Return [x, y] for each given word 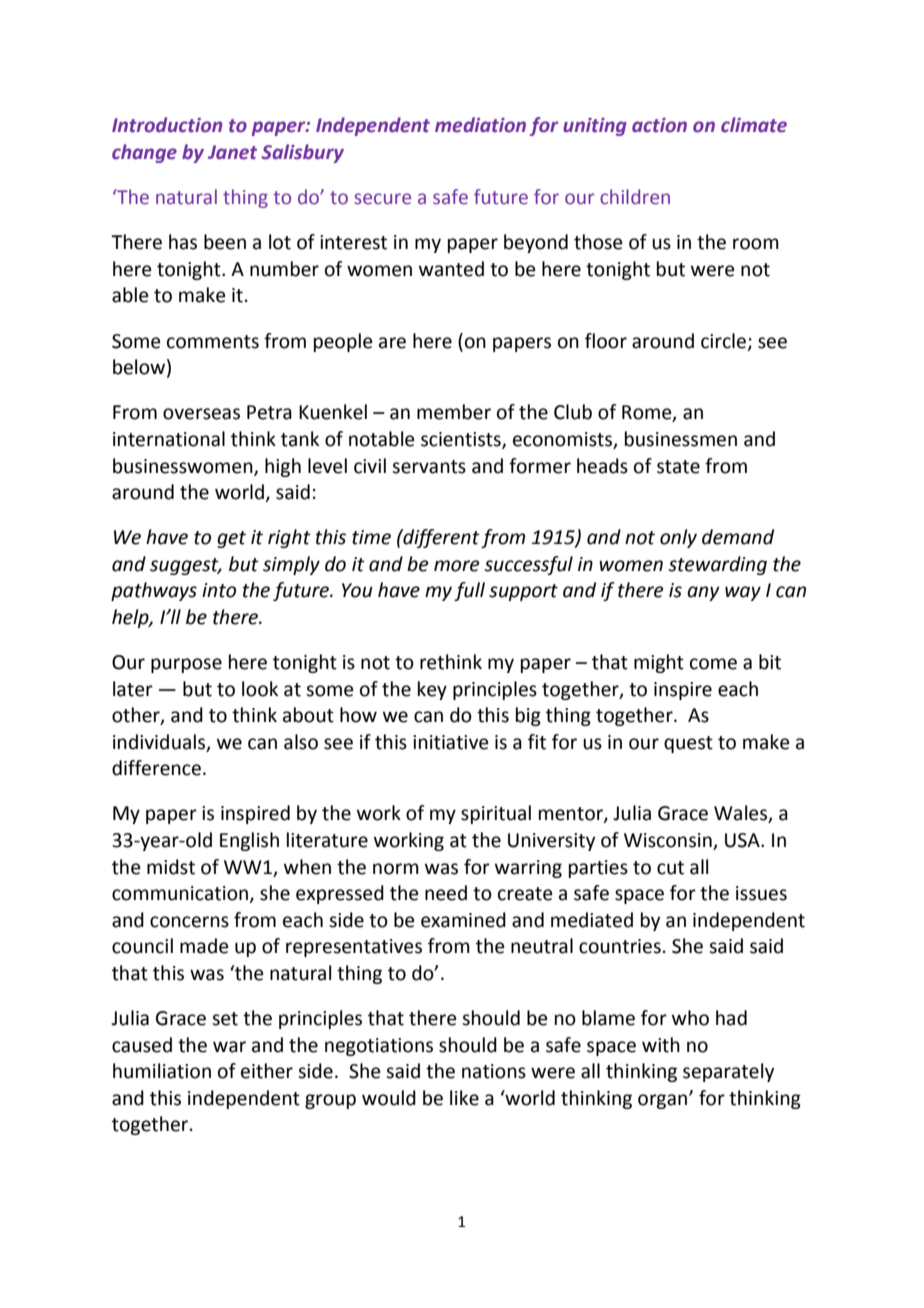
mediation [480, 125]
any [703, 593]
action [659, 125]
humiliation [162, 1071]
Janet [232, 152]
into [219, 590]
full [469, 591]
